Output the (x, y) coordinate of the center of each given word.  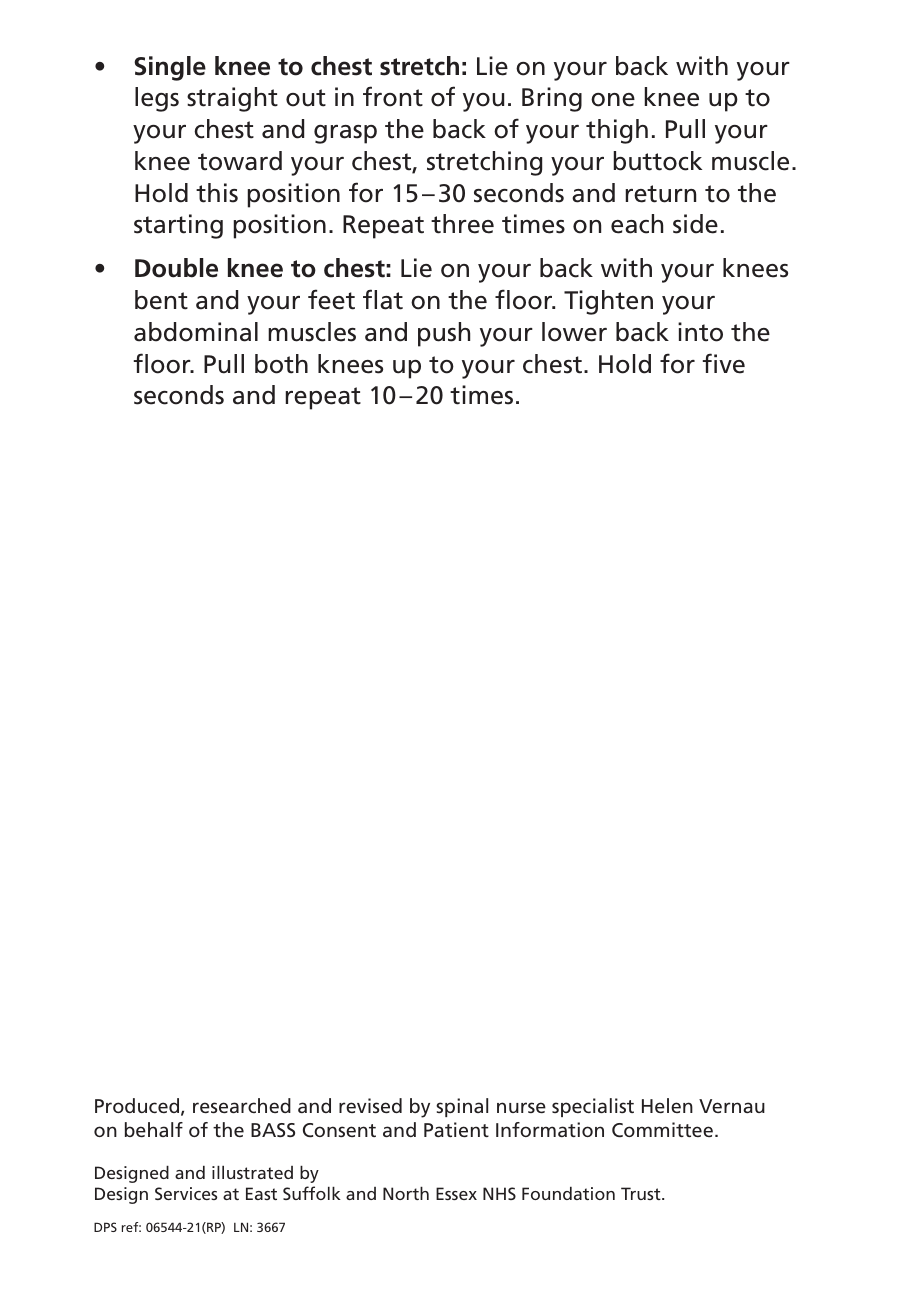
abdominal (196, 332)
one (613, 100)
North (406, 1193)
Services (186, 1193)
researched (242, 1105)
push (444, 334)
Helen (667, 1105)
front (393, 96)
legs (157, 99)
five (724, 363)
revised (370, 1105)
